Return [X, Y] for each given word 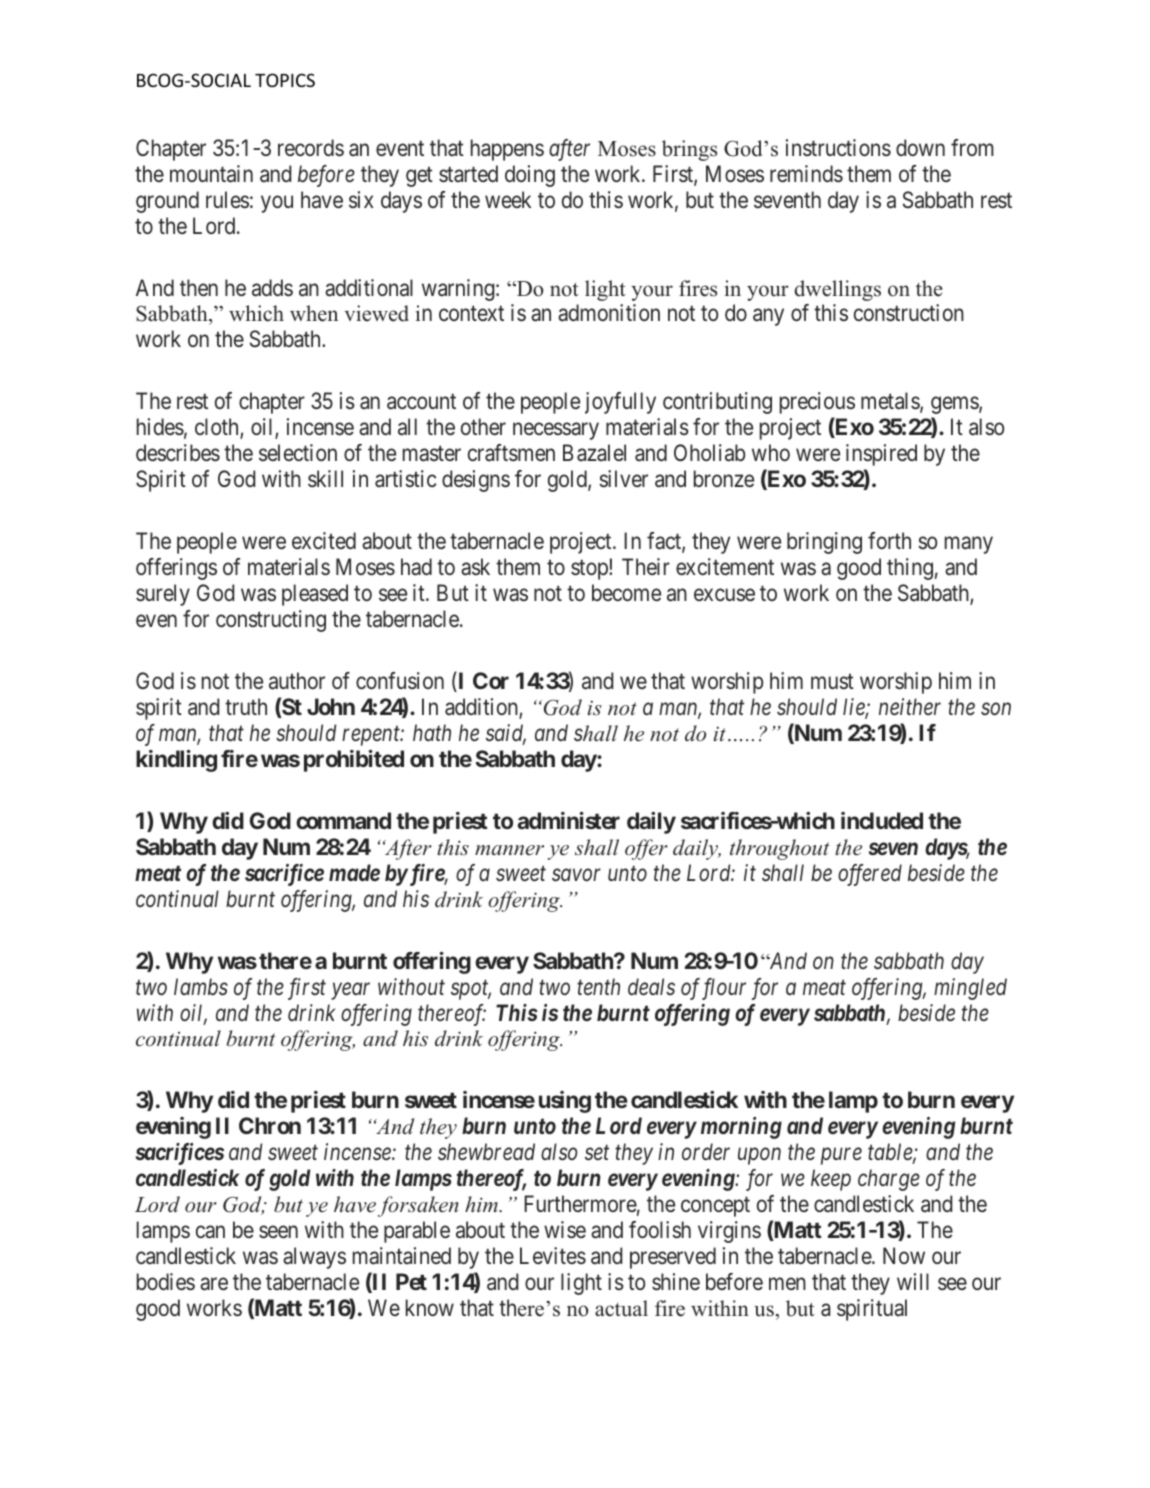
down [920, 147]
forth [889, 540]
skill [325, 479]
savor [576, 875]
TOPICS [285, 80]
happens [507, 150]
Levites [553, 1256]
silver [623, 479]
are [214, 1284]
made [354, 872]
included [882, 820]
